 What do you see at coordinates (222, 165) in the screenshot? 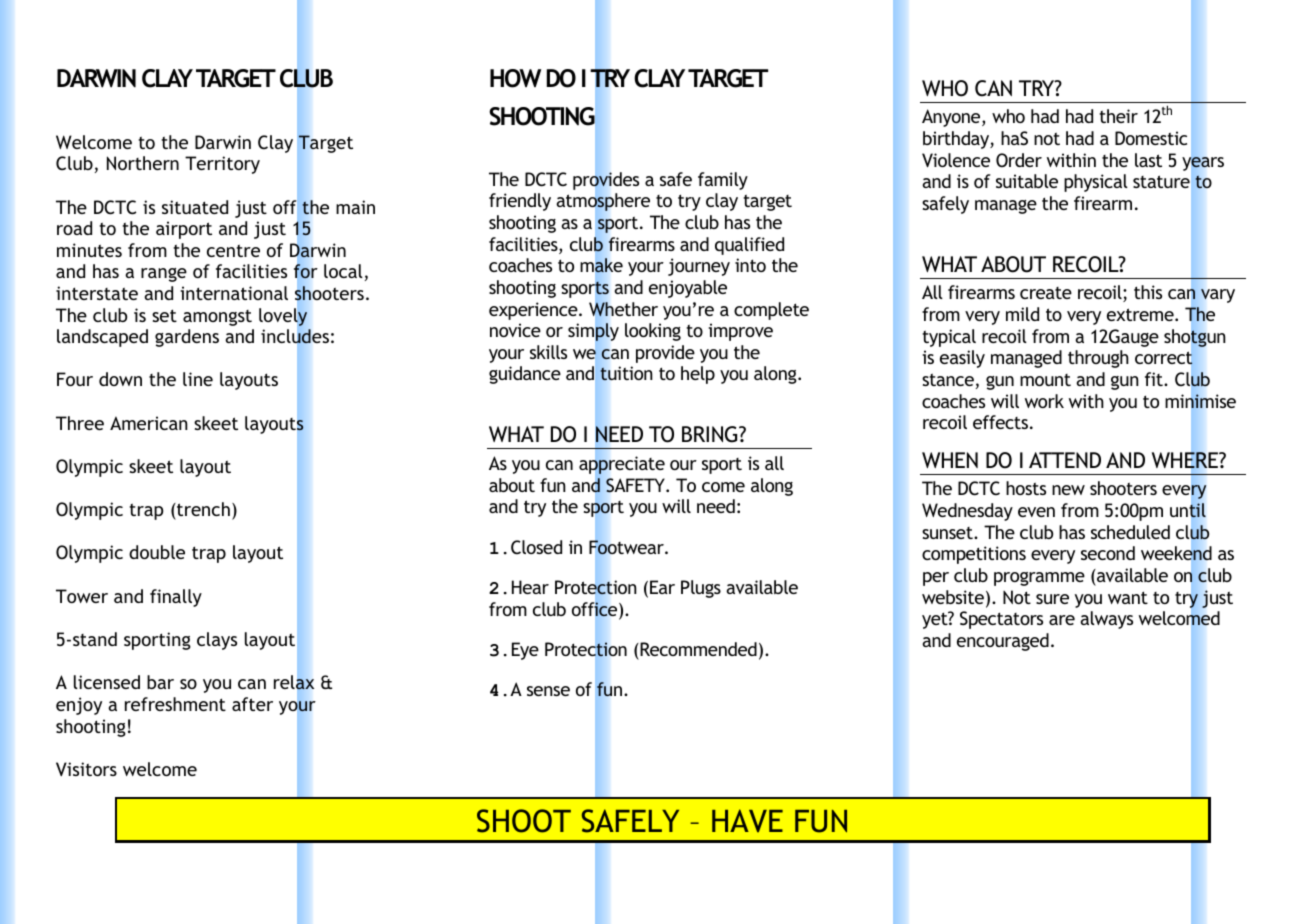
I see `Territory` at bounding box center [222, 165].
